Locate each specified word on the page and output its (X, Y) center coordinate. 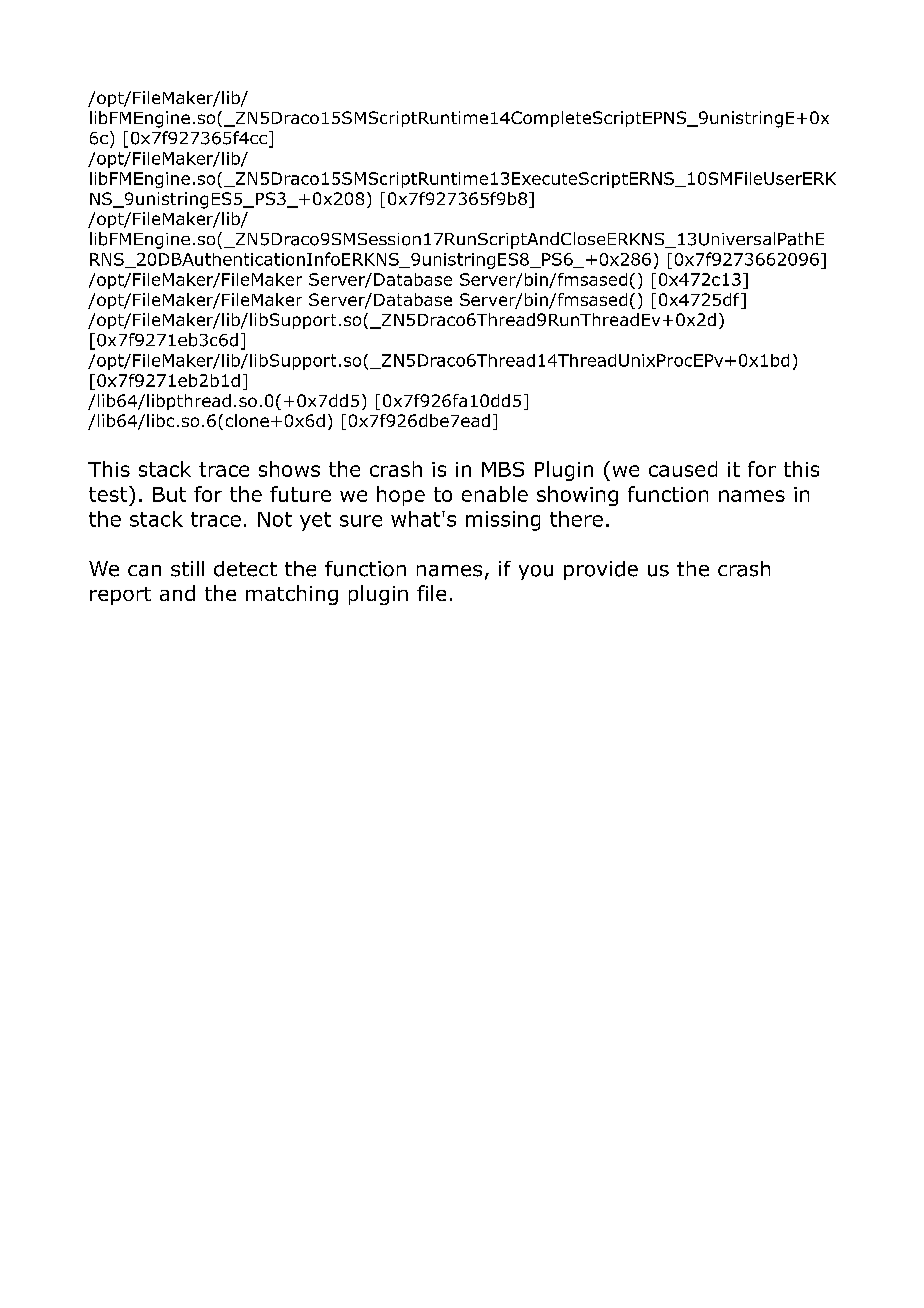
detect (245, 569)
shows (289, 469)
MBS (503, 469)
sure (361, 521)
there (576, 519)
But (169, 494)
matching (292, 595)
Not (275, 519)
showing (577, 496)
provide (601, 570)
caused (683, 469)
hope (401, 496)
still (187, 569)
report (120, 596)
